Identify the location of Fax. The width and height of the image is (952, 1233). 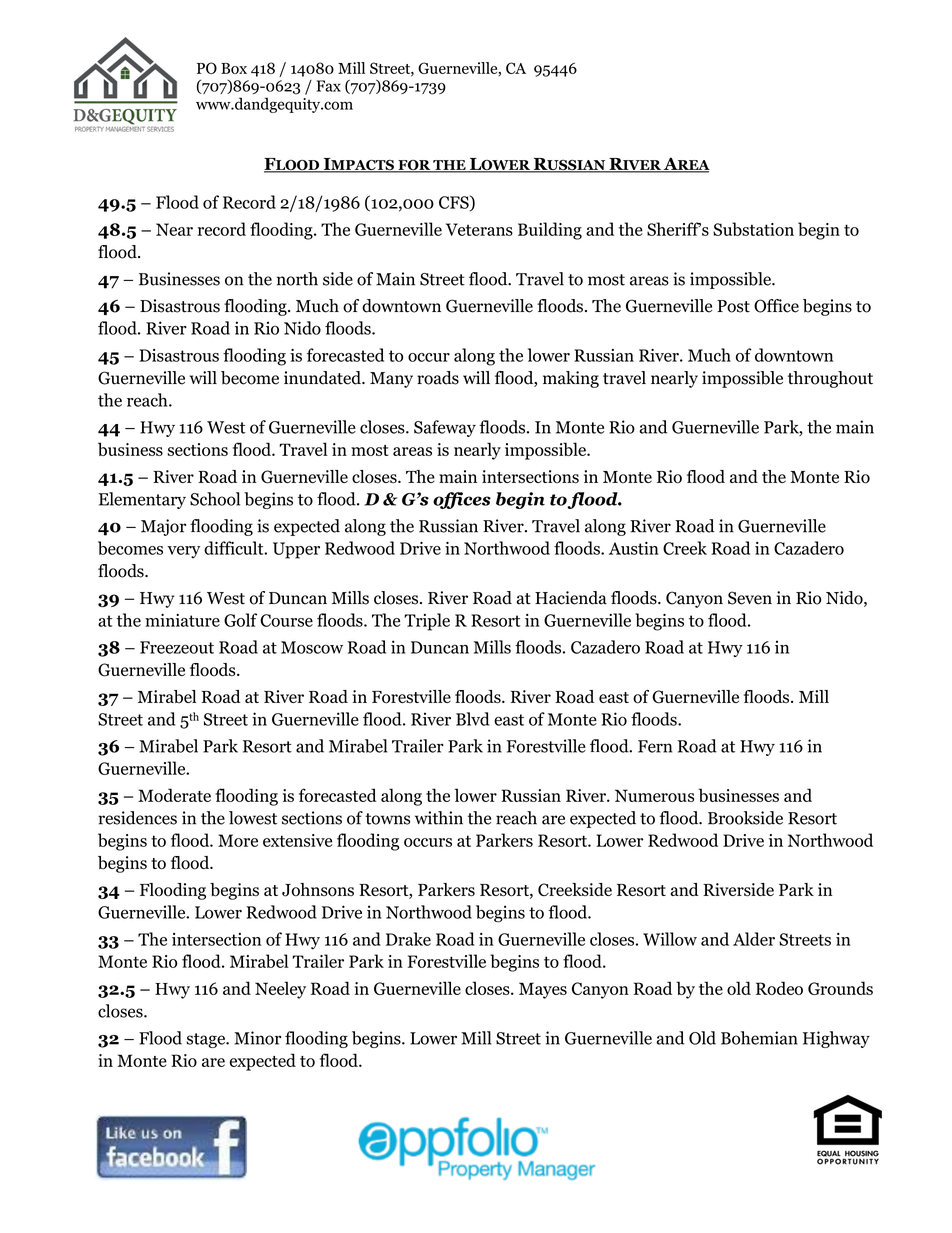
(329, 86).
